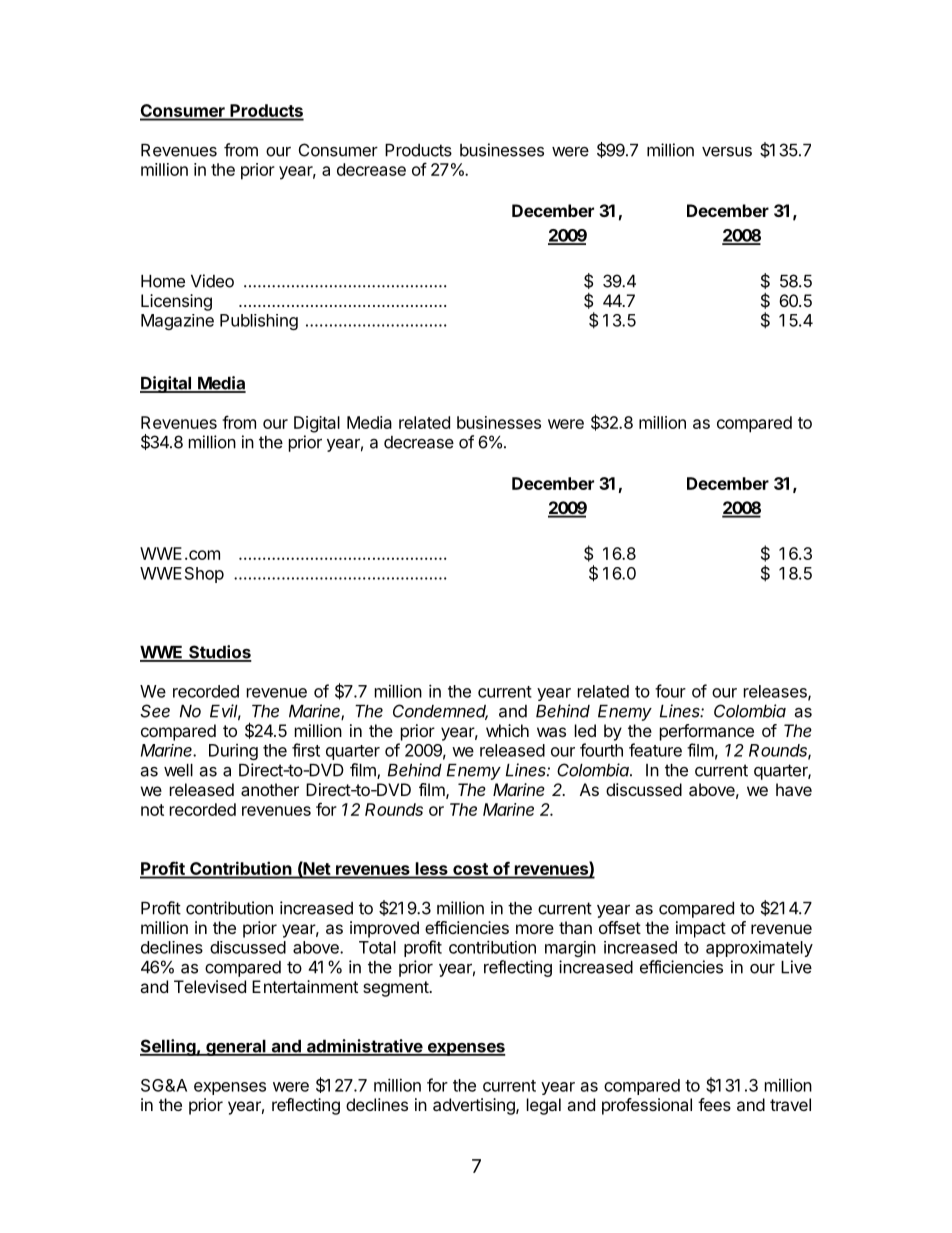 The height and width of the page is (1233, 952). I want to click on impact, so click(701, 929).
